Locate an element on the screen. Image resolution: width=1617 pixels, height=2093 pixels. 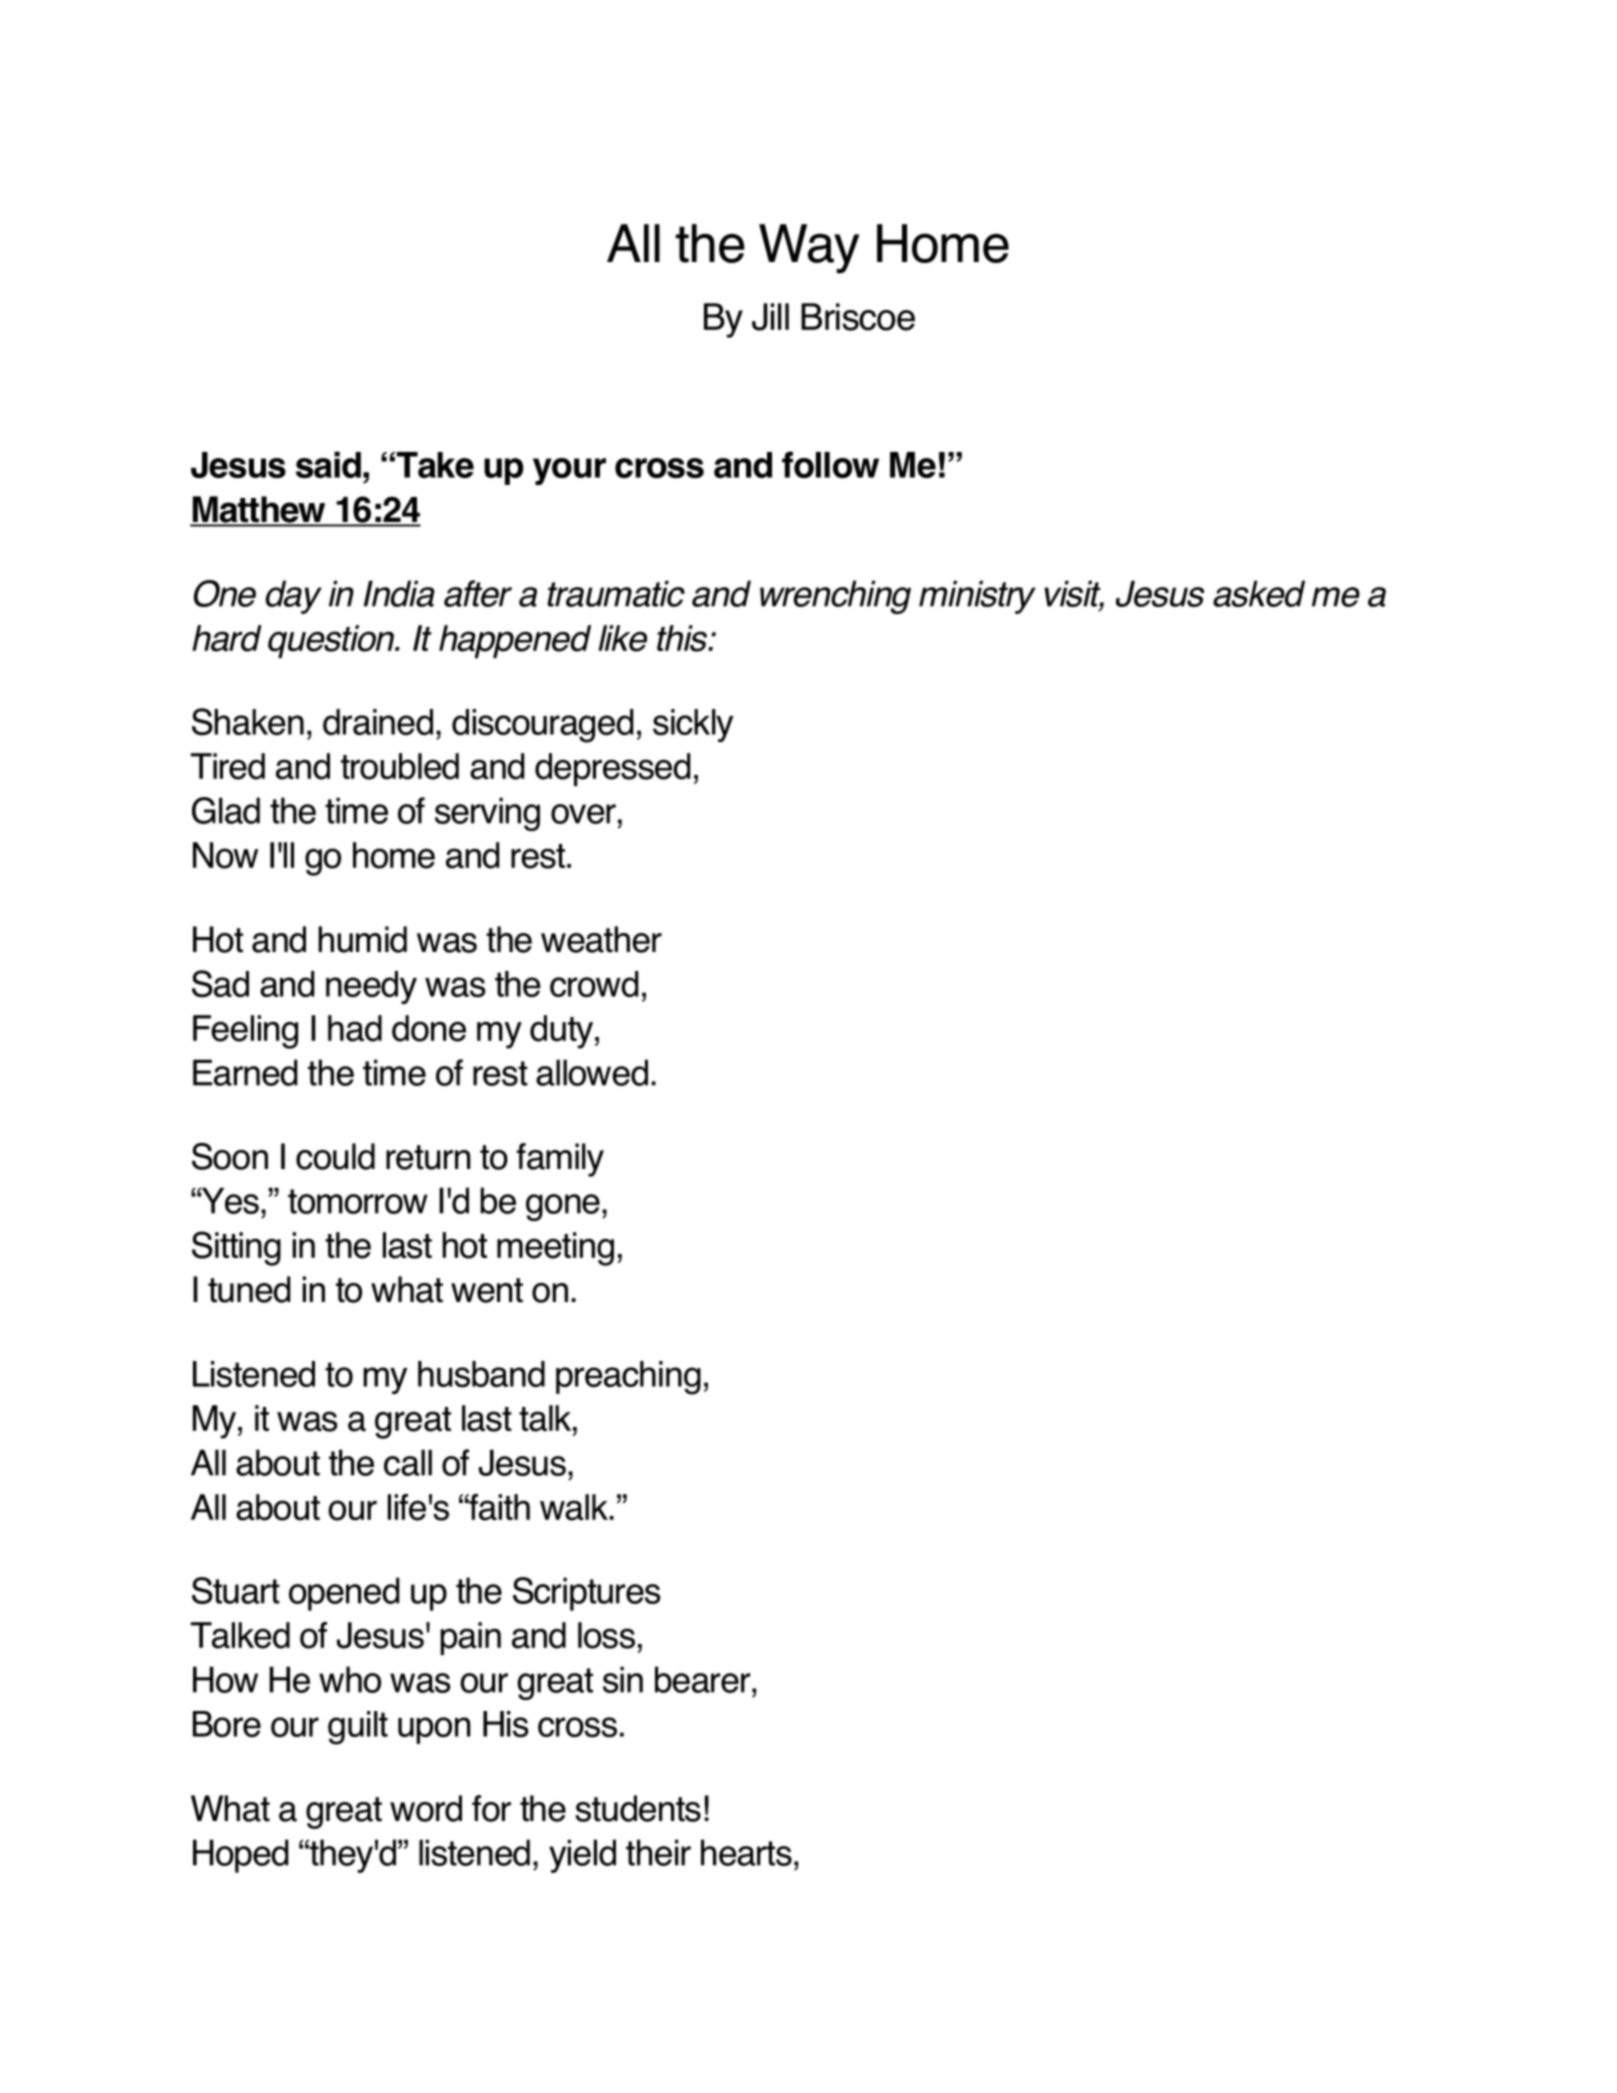
Jill is located at coordinates (770, 317).
